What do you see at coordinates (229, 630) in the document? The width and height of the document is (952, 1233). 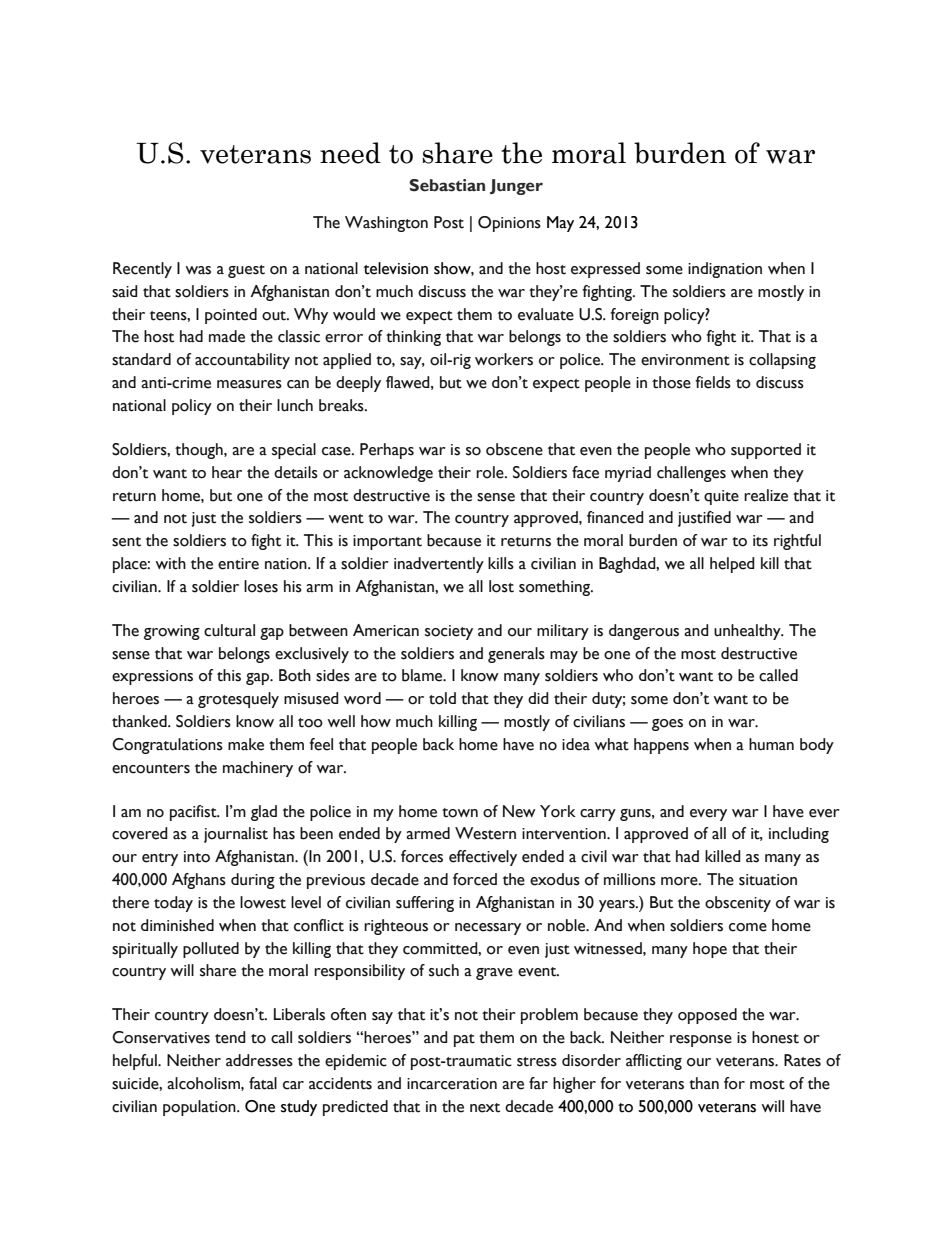 I see `cultural` at bounding box center [229, 630].
